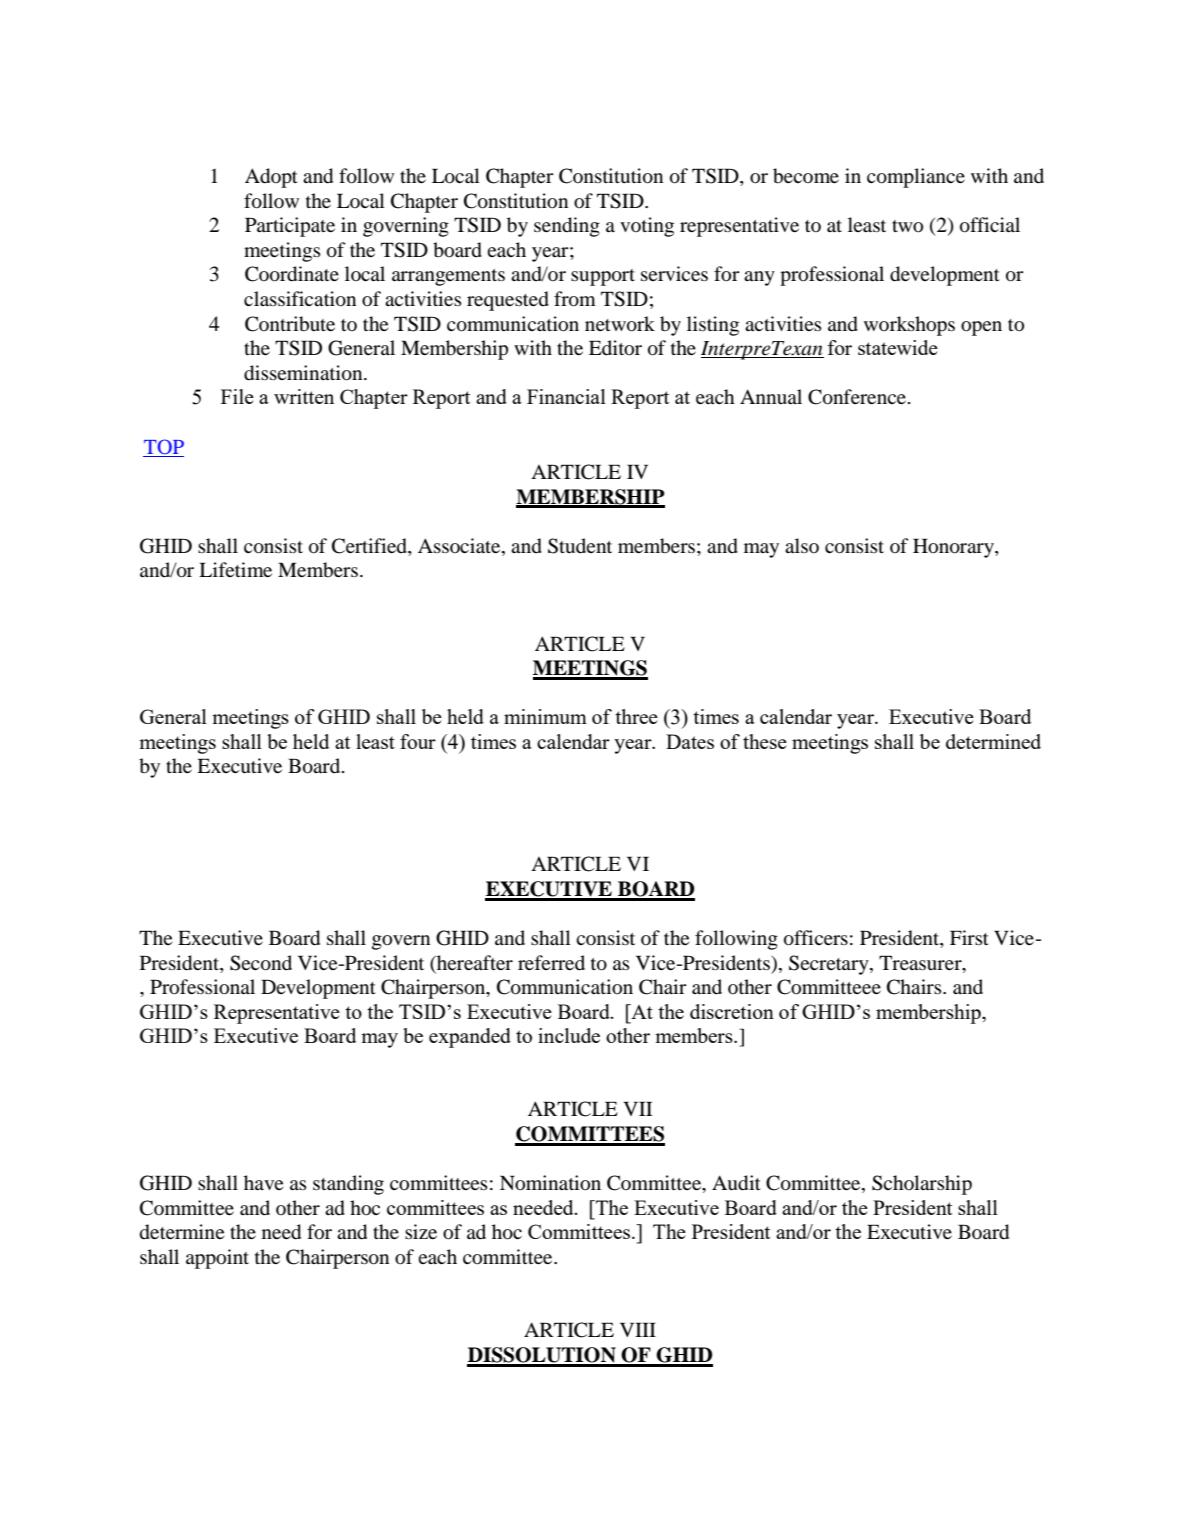 Image resolution: width=1186 pixels, height=1535 pixels. Describe the element at coordinates (638, 1329) in the screenshot. I see `VIII` at that location.
